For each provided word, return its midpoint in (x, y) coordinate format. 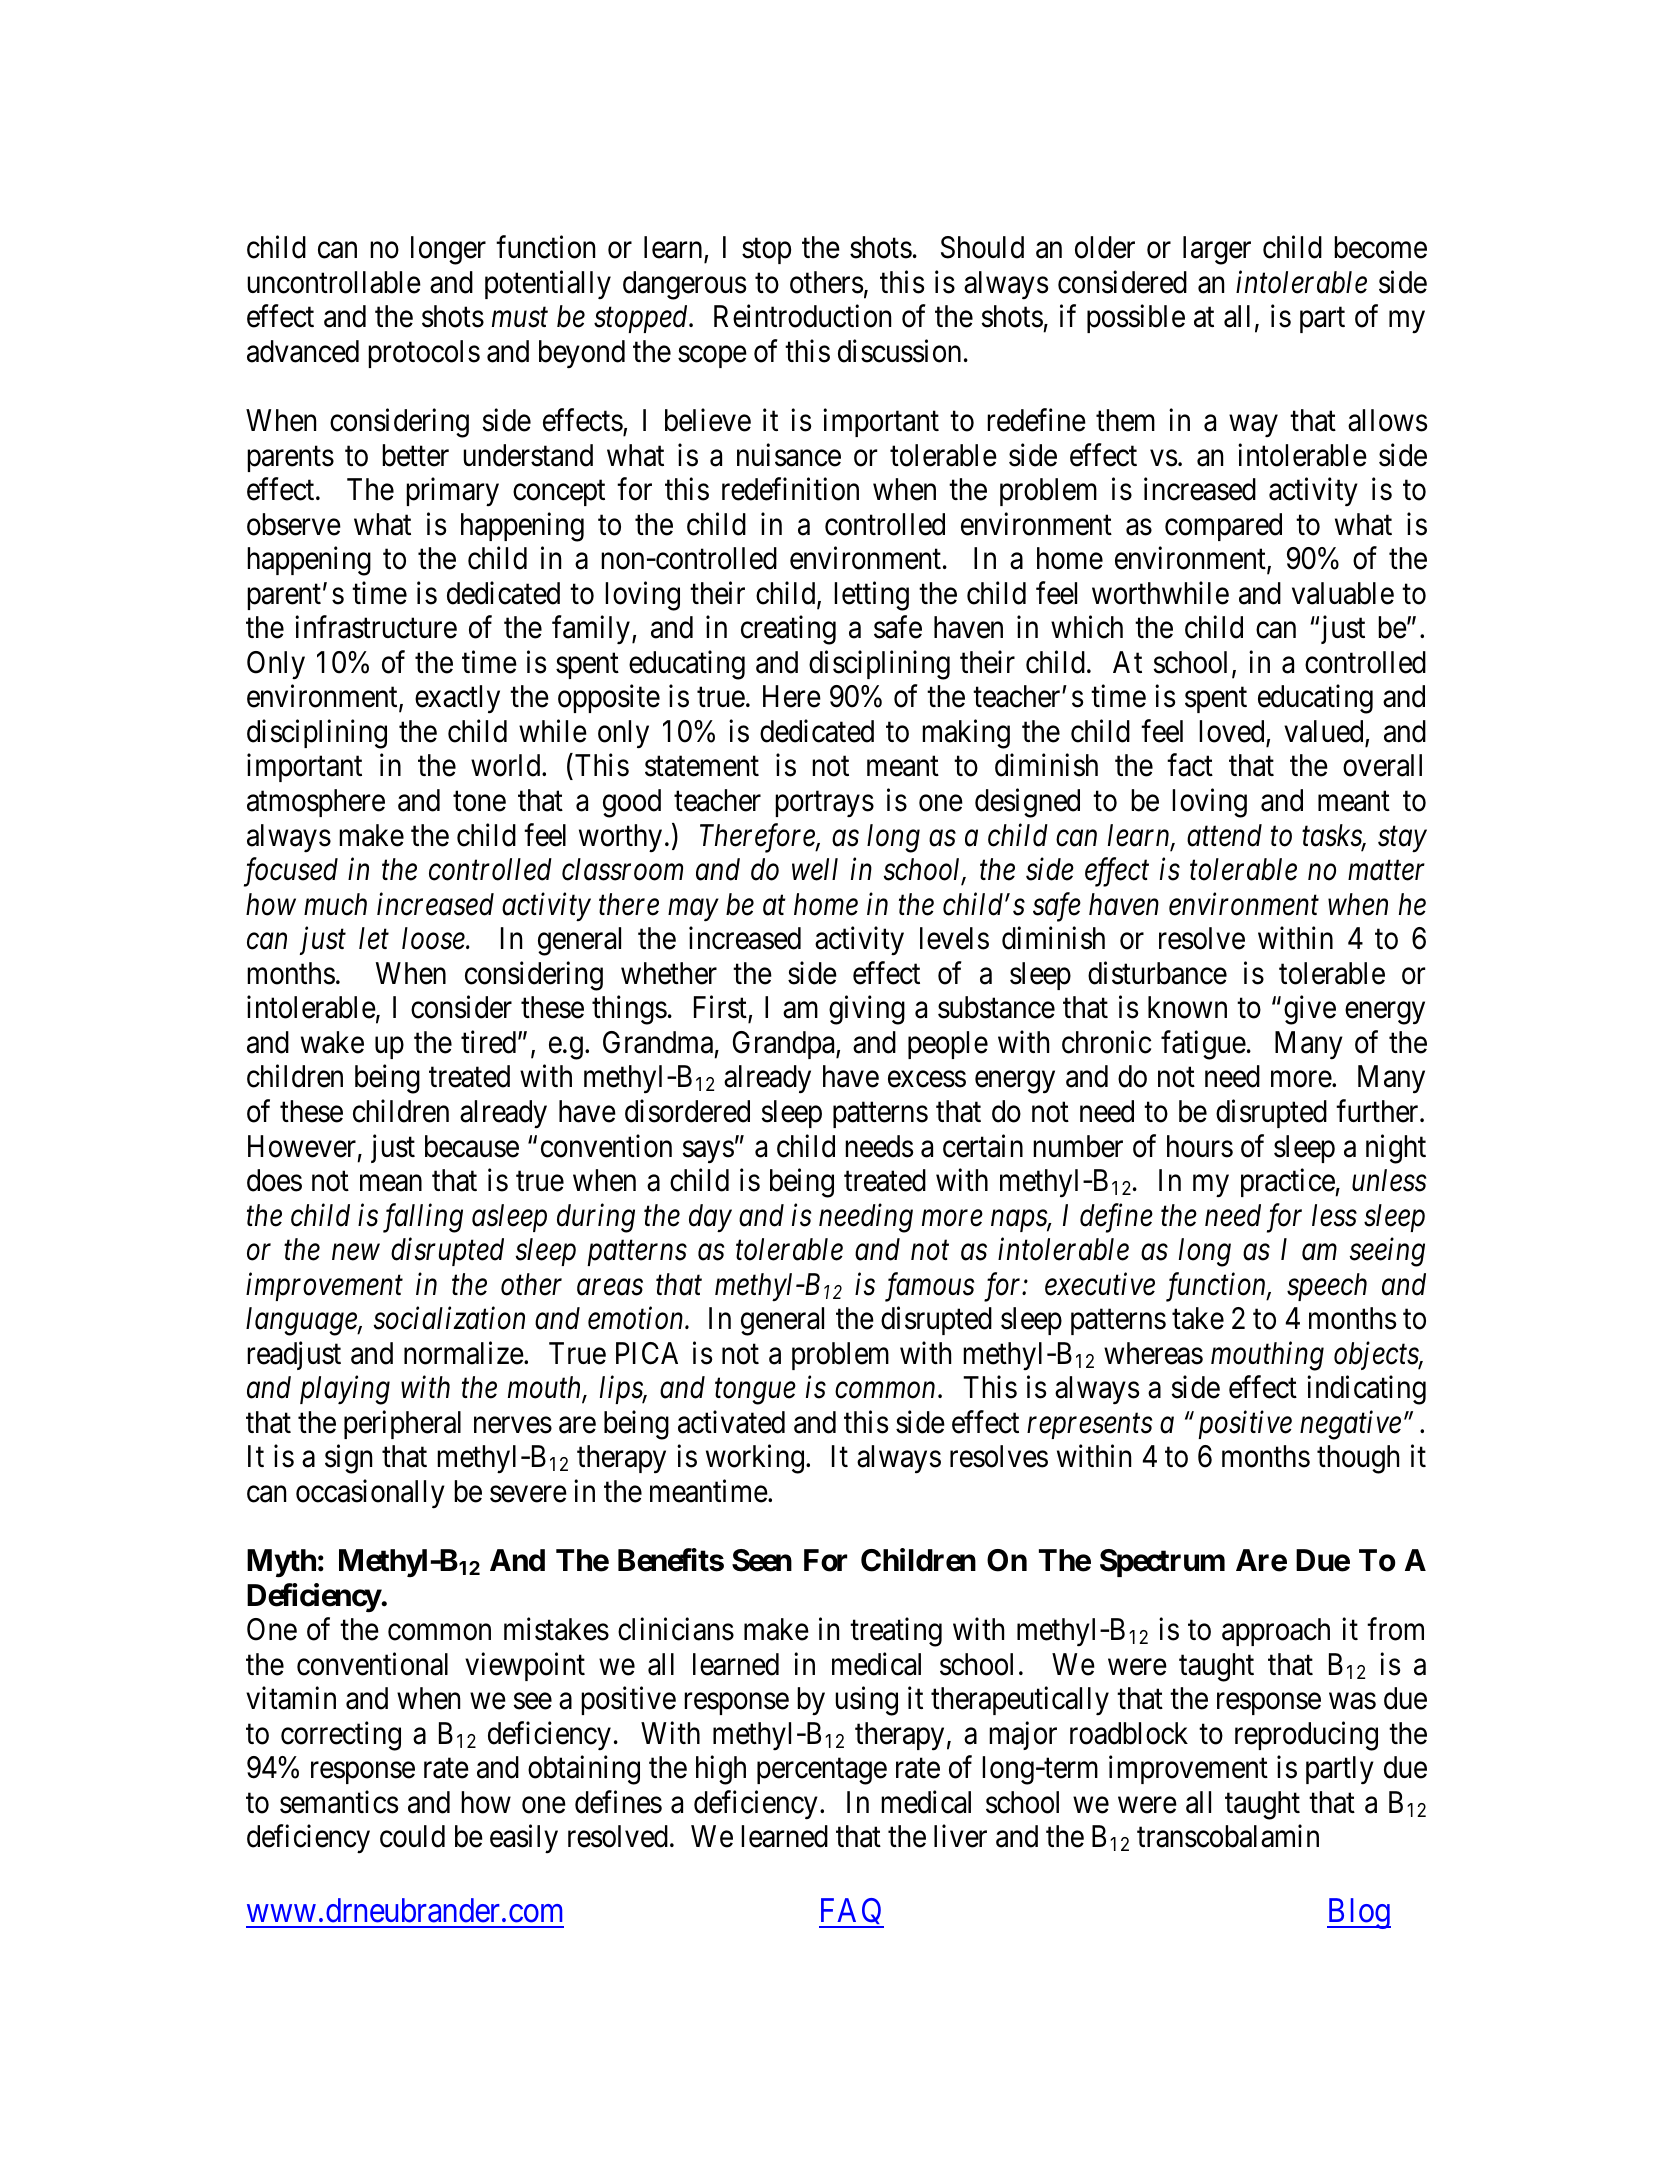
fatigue (1203, 1045)
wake (332, 1042)
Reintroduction (802, 316)
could (412, 1836)
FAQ (851, 1913)
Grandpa (785, 1045)
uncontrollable (334, 282)
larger (1217, 250)
